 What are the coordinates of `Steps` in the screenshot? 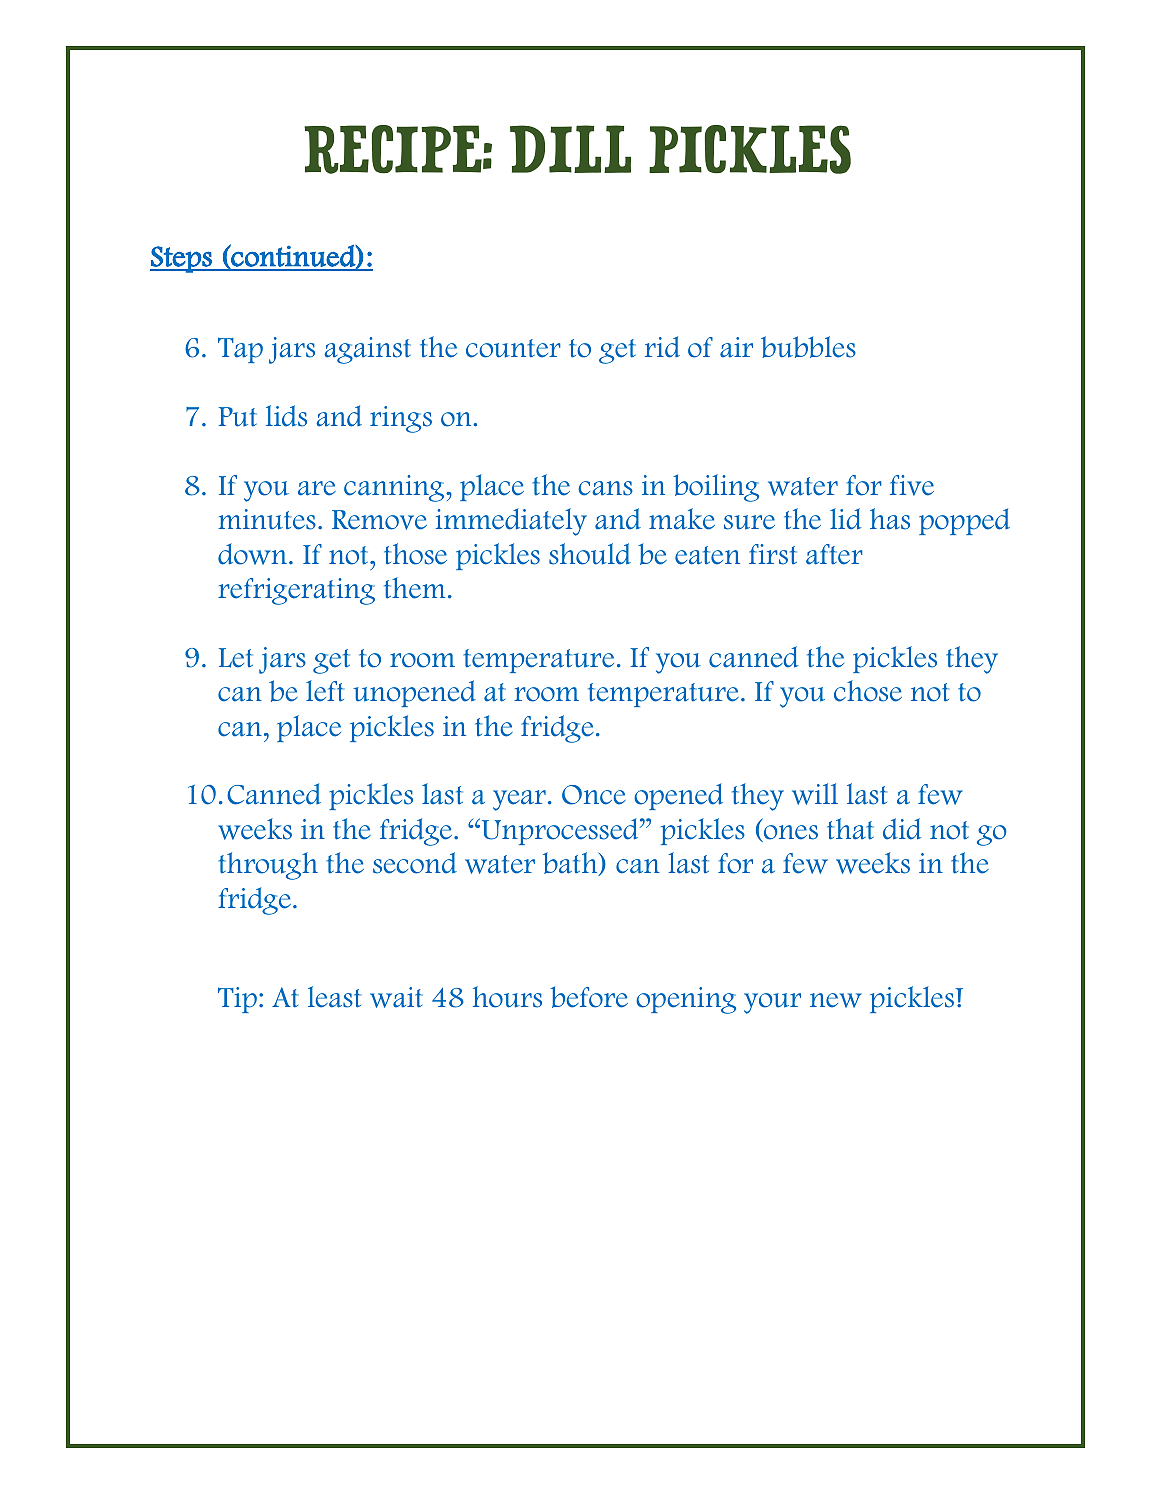 It's located at (182, 259).
